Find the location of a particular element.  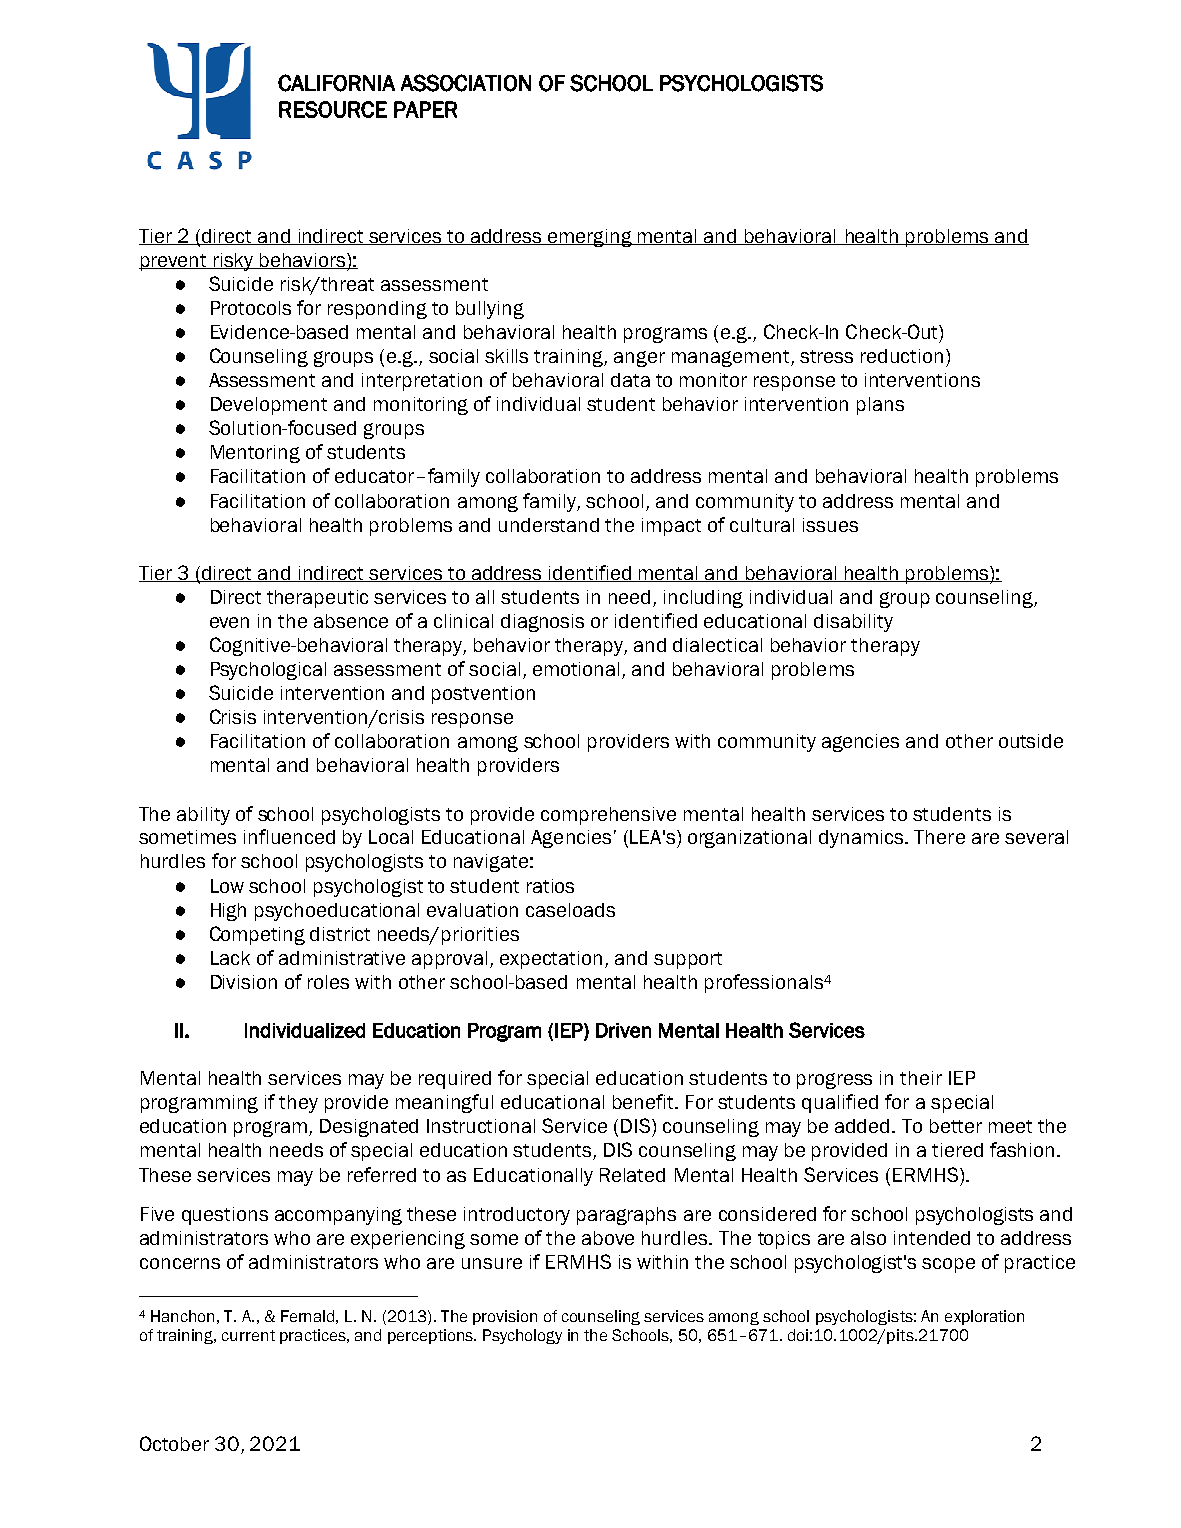

understand is located at coordinates (549, 525).
